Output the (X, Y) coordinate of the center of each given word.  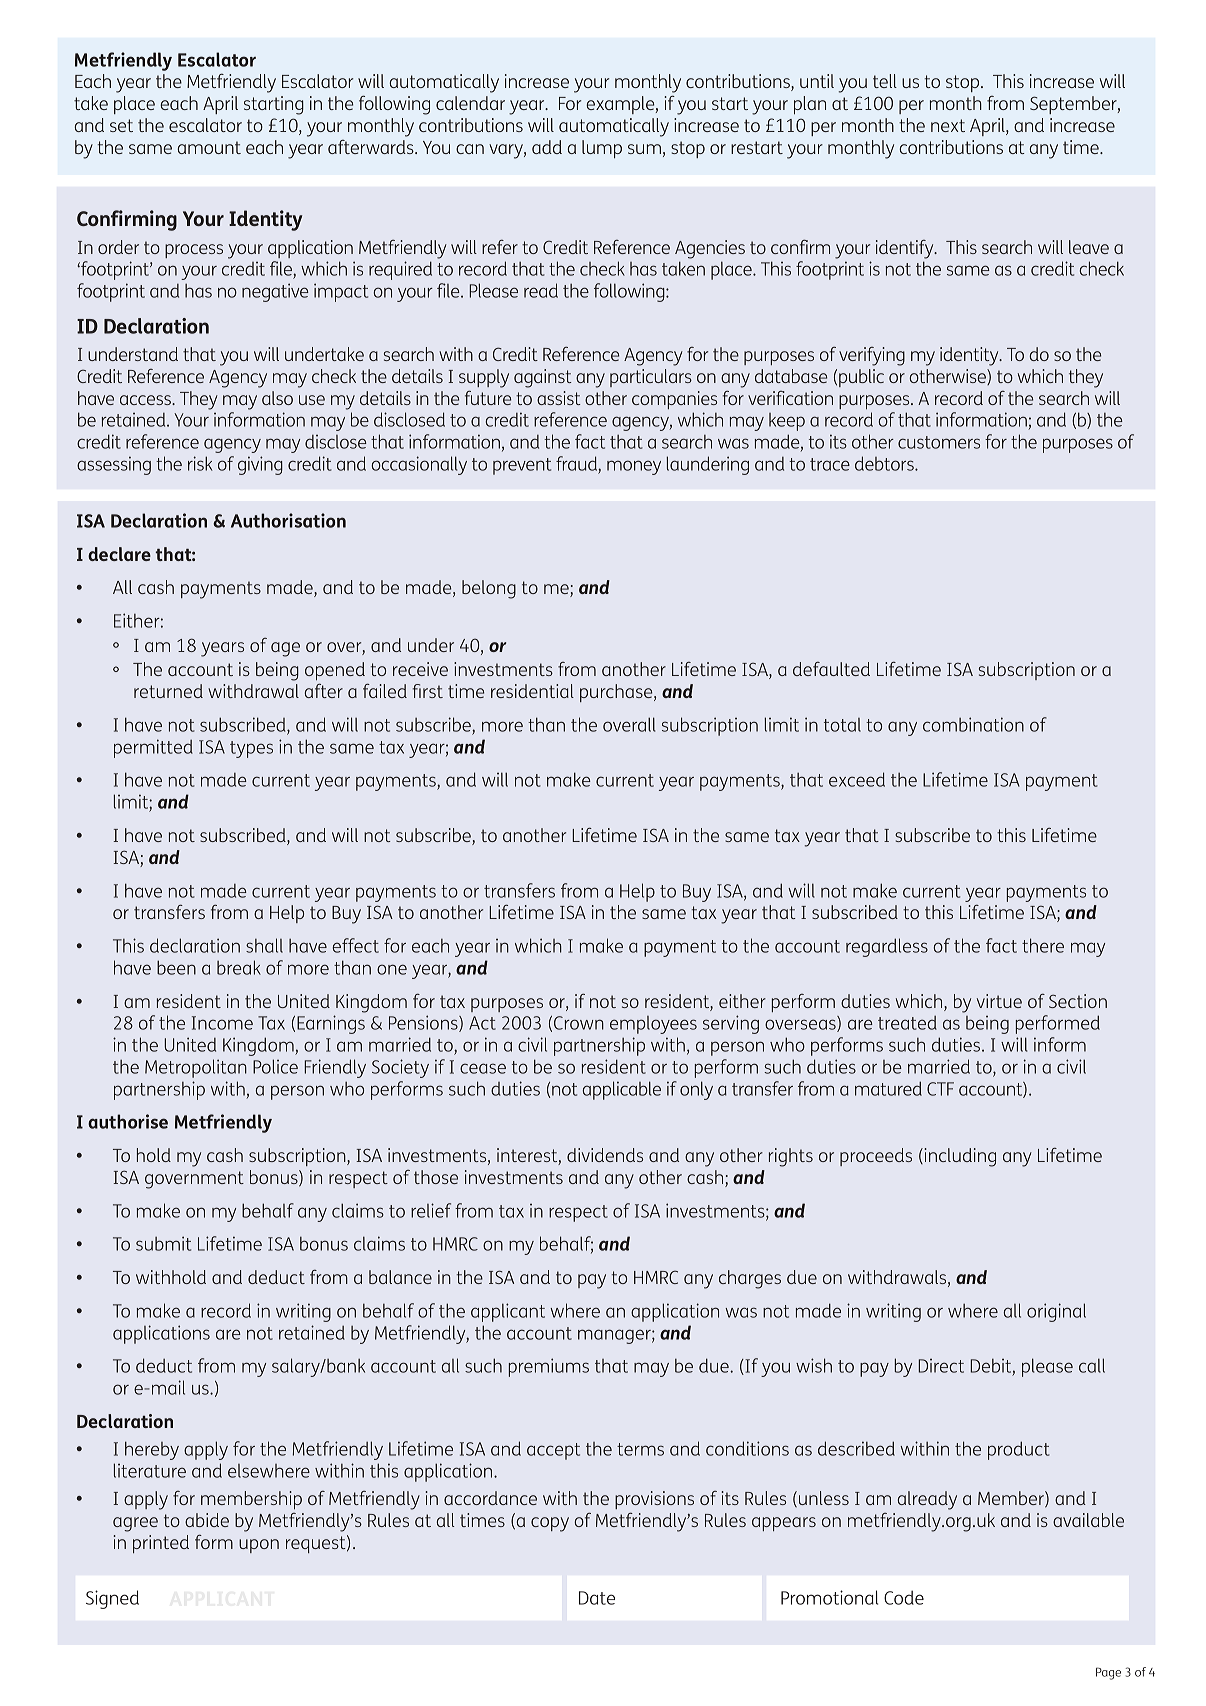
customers (939, 442)
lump (602, 149)
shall (264, 945)
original (1056, 1312)
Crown (579, 1023)
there (1043, 945)
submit (163, 1243)
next (948, 125)
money (634, 467)
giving (260, 465)
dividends (605, 1155)
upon (259, 1546)
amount (209, 147)
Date (597, 1598)
